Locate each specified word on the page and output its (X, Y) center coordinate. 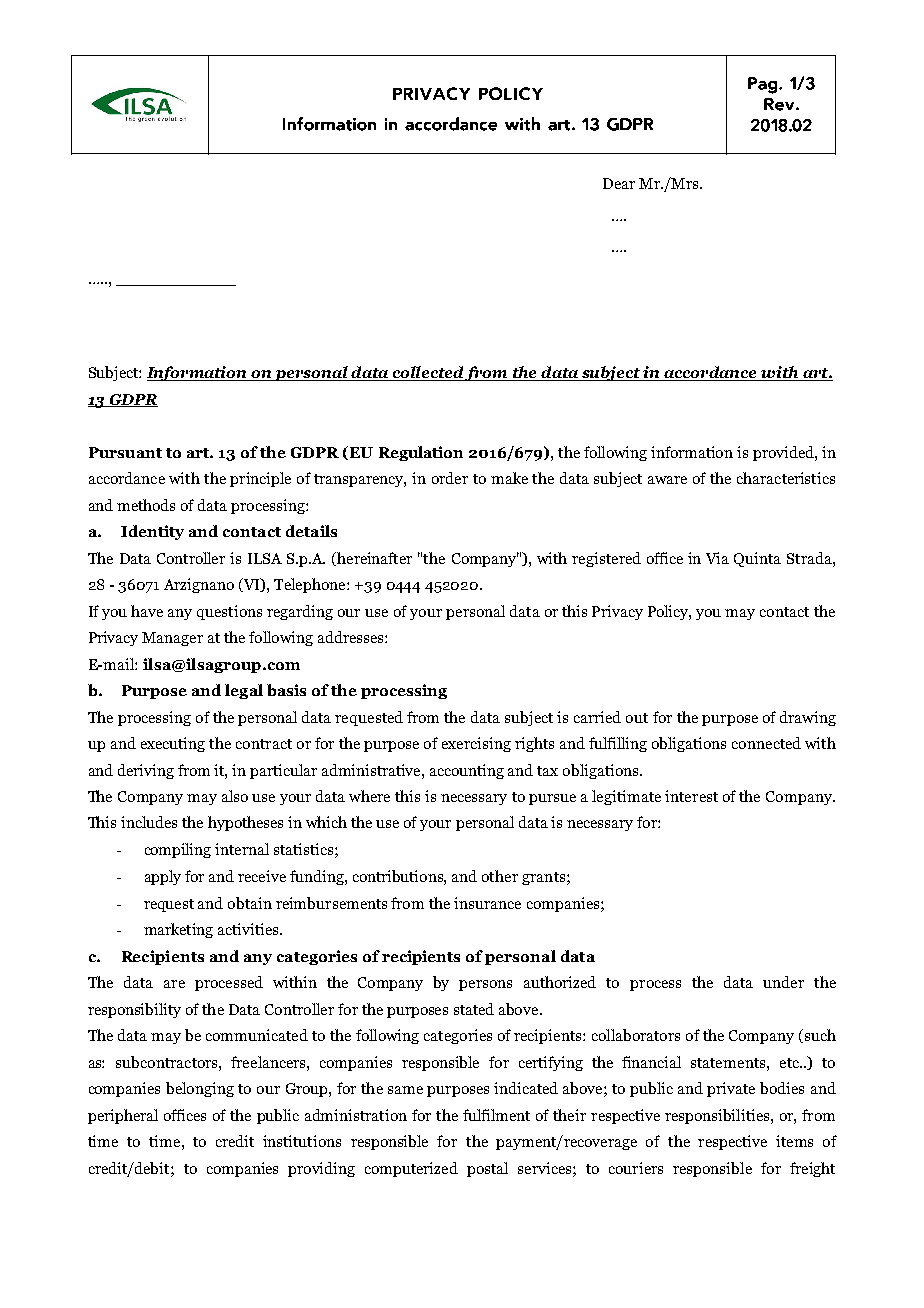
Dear (619, 183)
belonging (200, 1089)
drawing (808, 718)
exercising (476, 744)
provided (784, 453)
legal (244, 691)
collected (428, 373)
